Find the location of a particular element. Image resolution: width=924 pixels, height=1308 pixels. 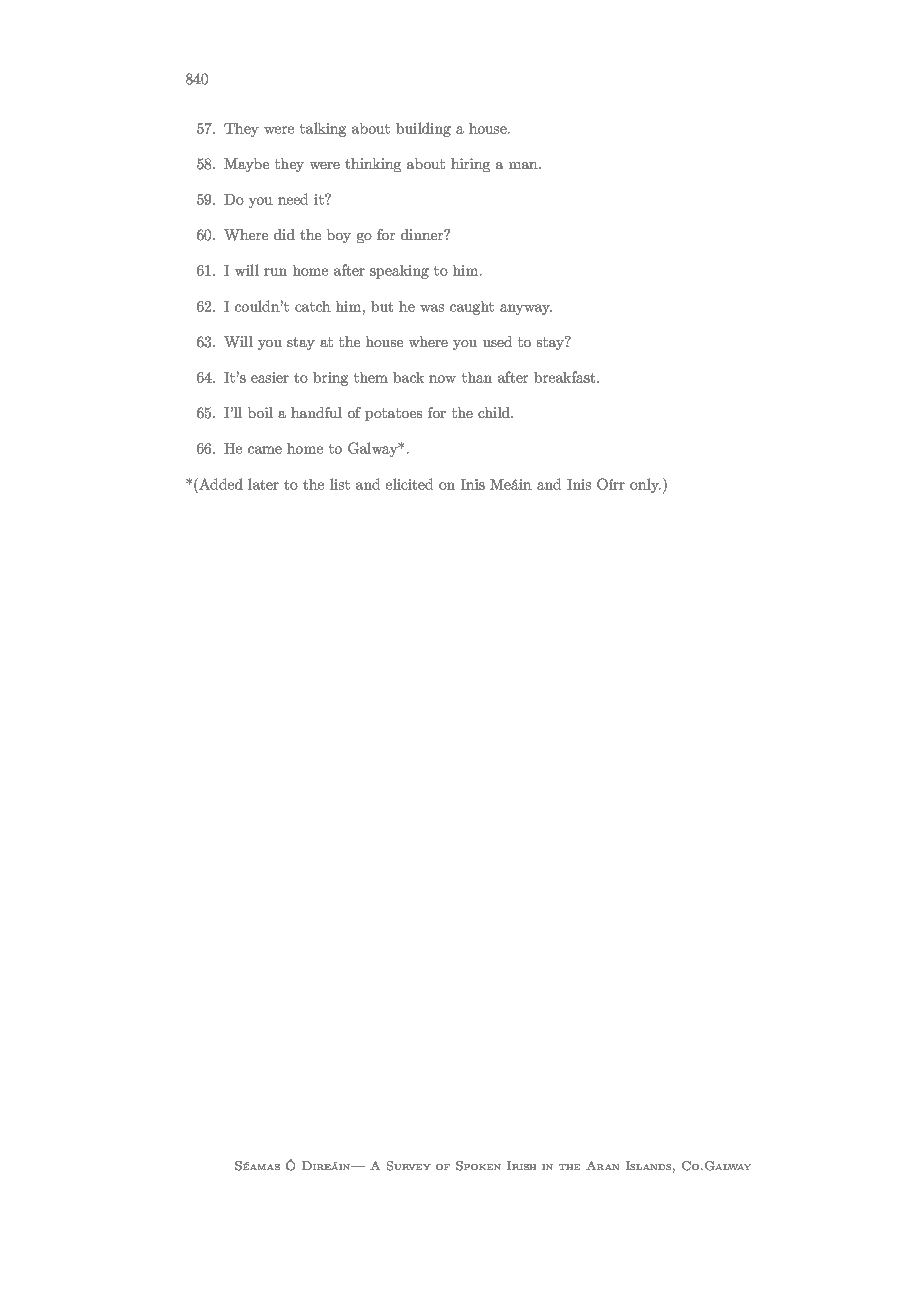

breakfast is located at coordinates (564, 377).
